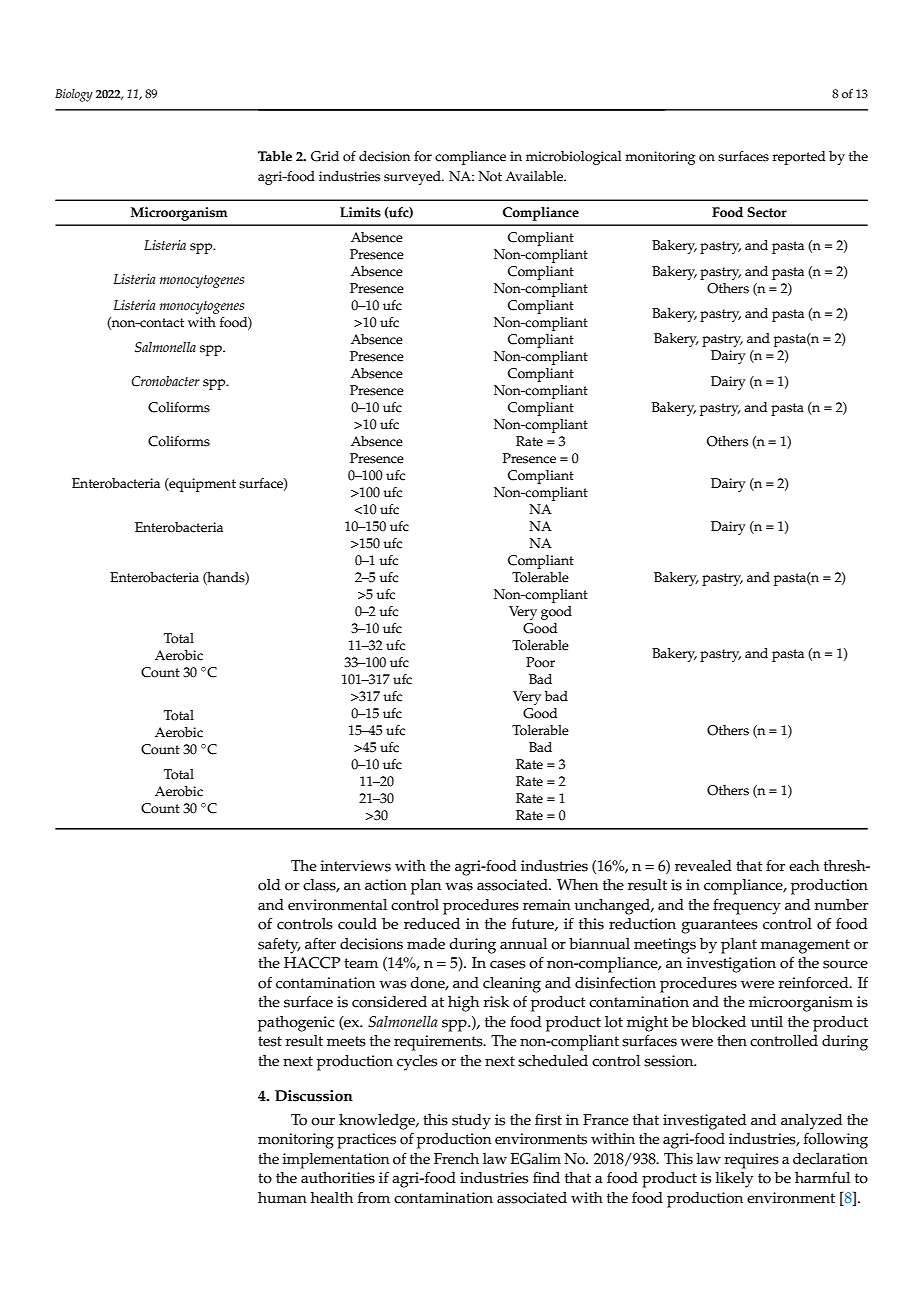 The image size is (924, 1308). What do you see at coordinates (540, 662) in the screenshot?
I see `Poor` at bounding box center [540, 662].
